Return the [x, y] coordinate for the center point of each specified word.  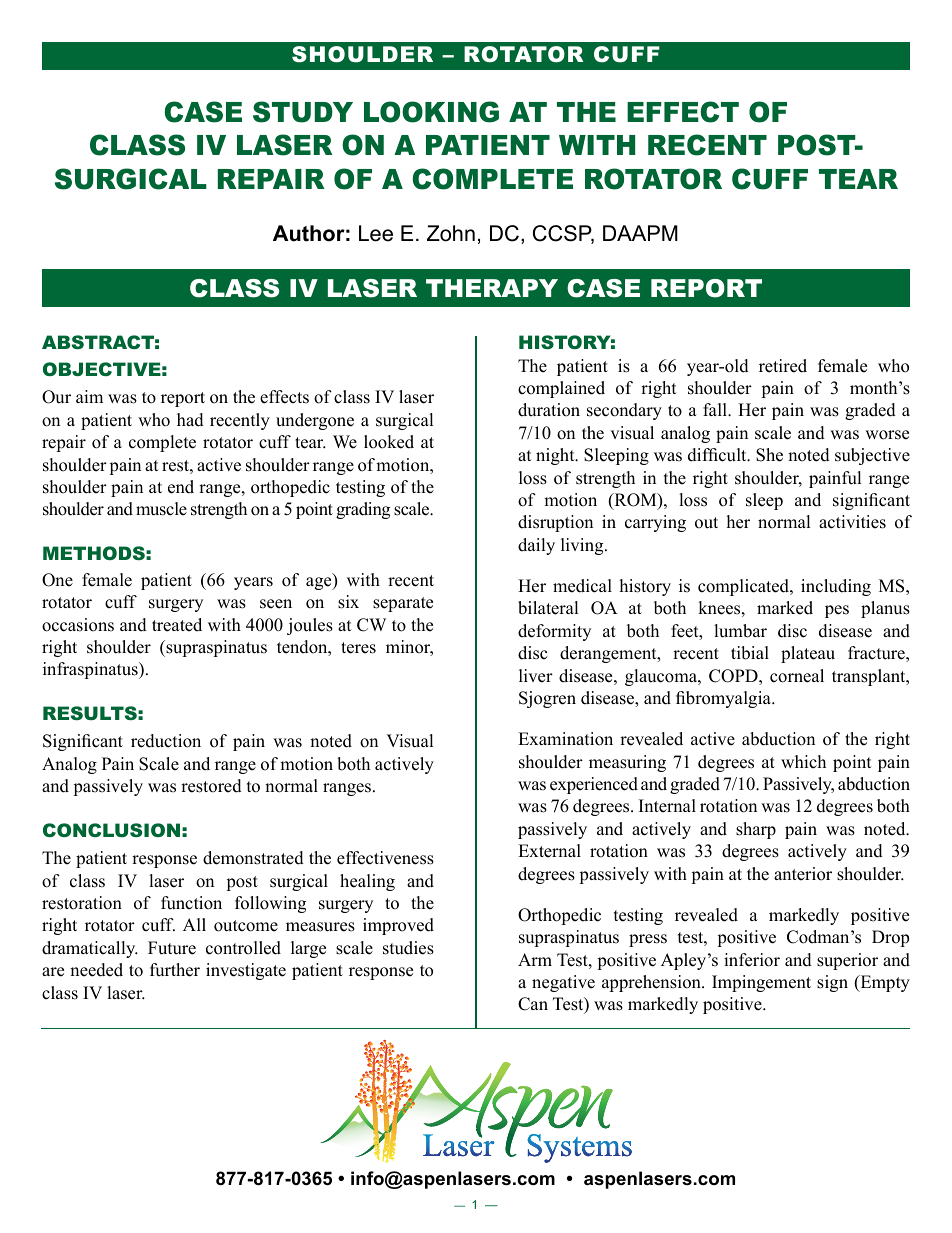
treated [177, 625]
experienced [594, 785]
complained [561, 389]
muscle [161, 509]
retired [783, 366]
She [769, 455]
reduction [166, 741]
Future [172, 948]
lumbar [740, 631]
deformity [554, 632]
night [556, 456]
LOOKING [431, 112]
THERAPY [492, 288]
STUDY [303, 112]
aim [89, 396]
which [803, 762]
